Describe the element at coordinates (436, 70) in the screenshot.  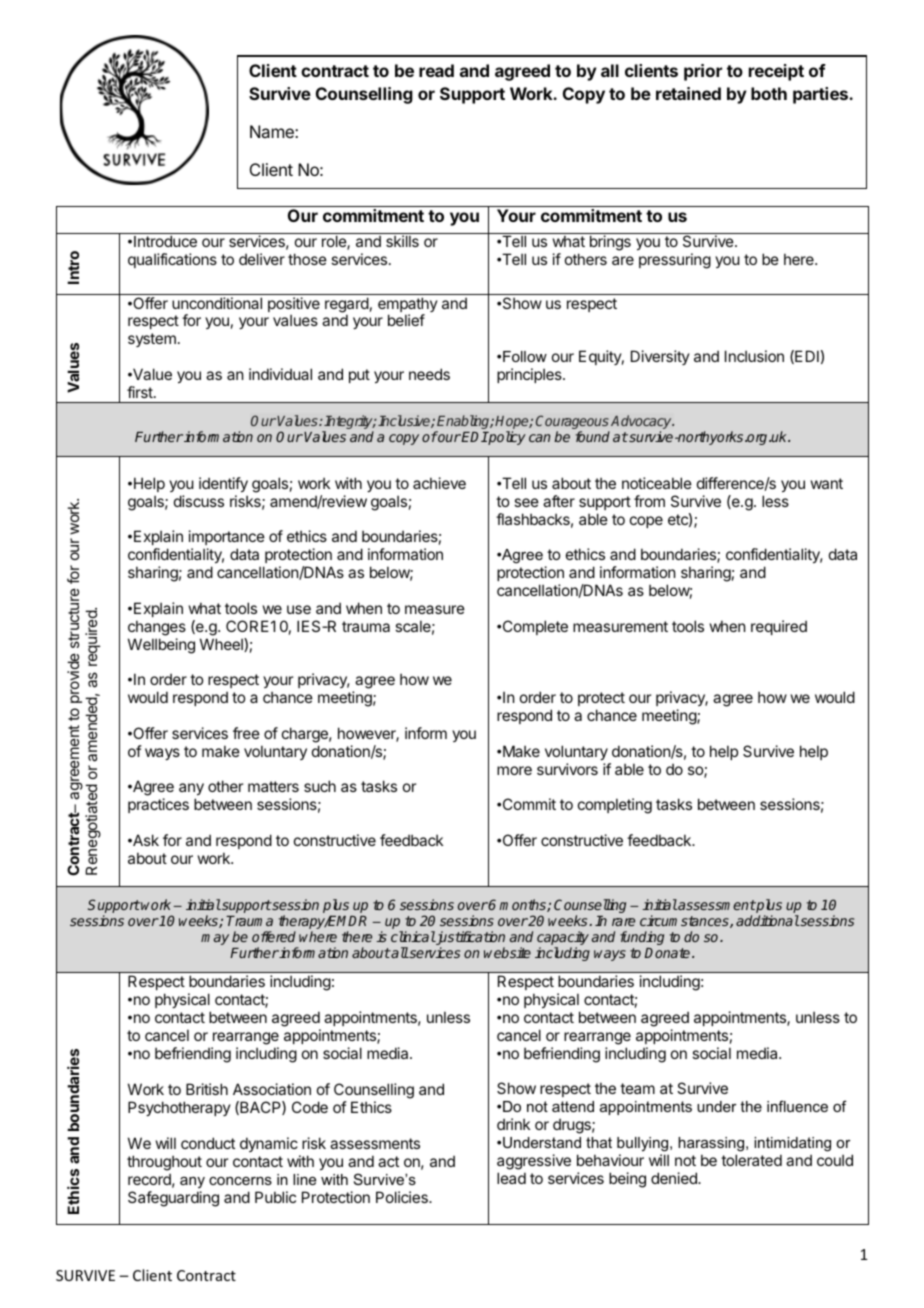
I see `read` at that location.
